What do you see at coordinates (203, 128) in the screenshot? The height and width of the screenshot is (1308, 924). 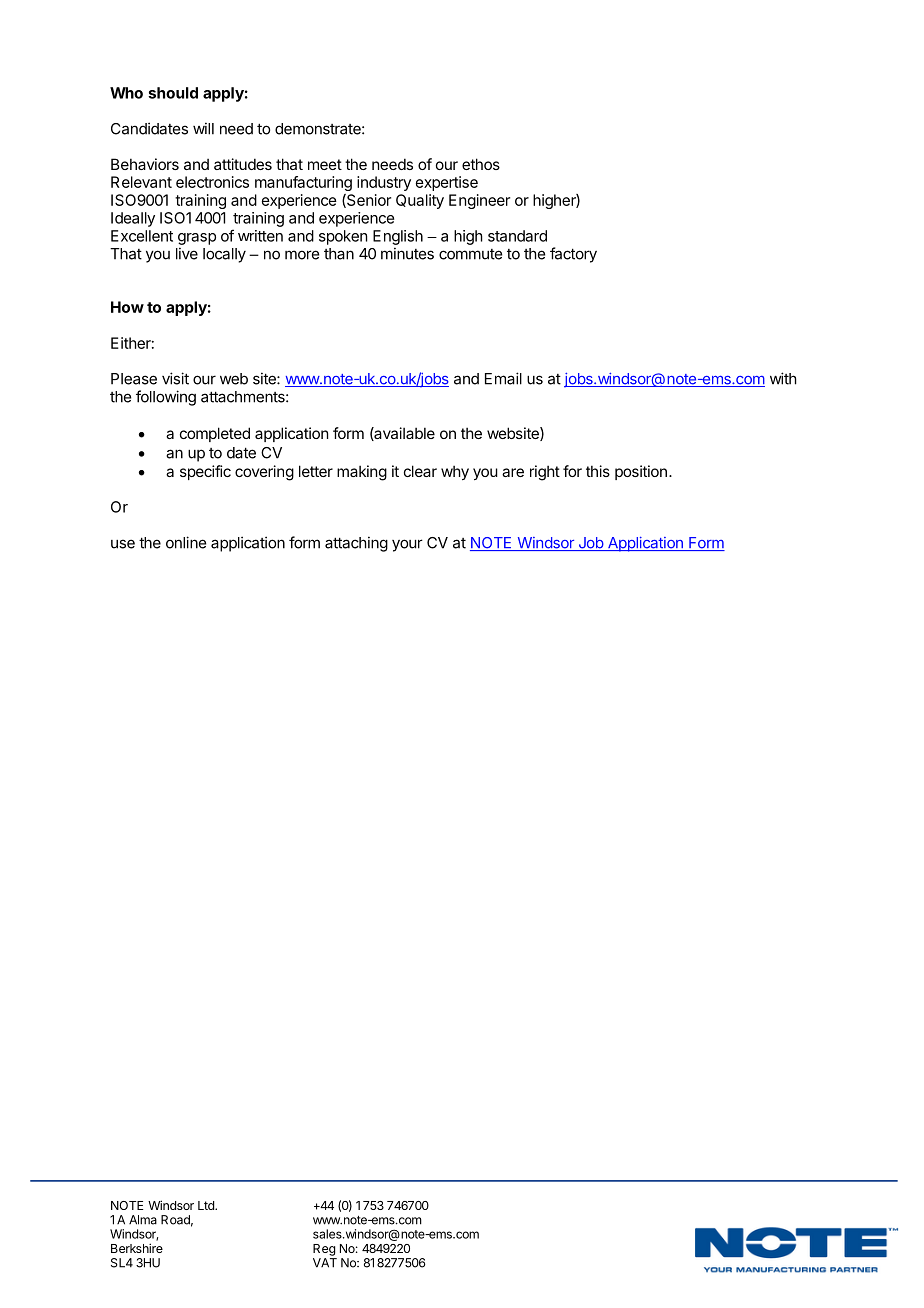 I see `will` at bounding box center [203, 128].
